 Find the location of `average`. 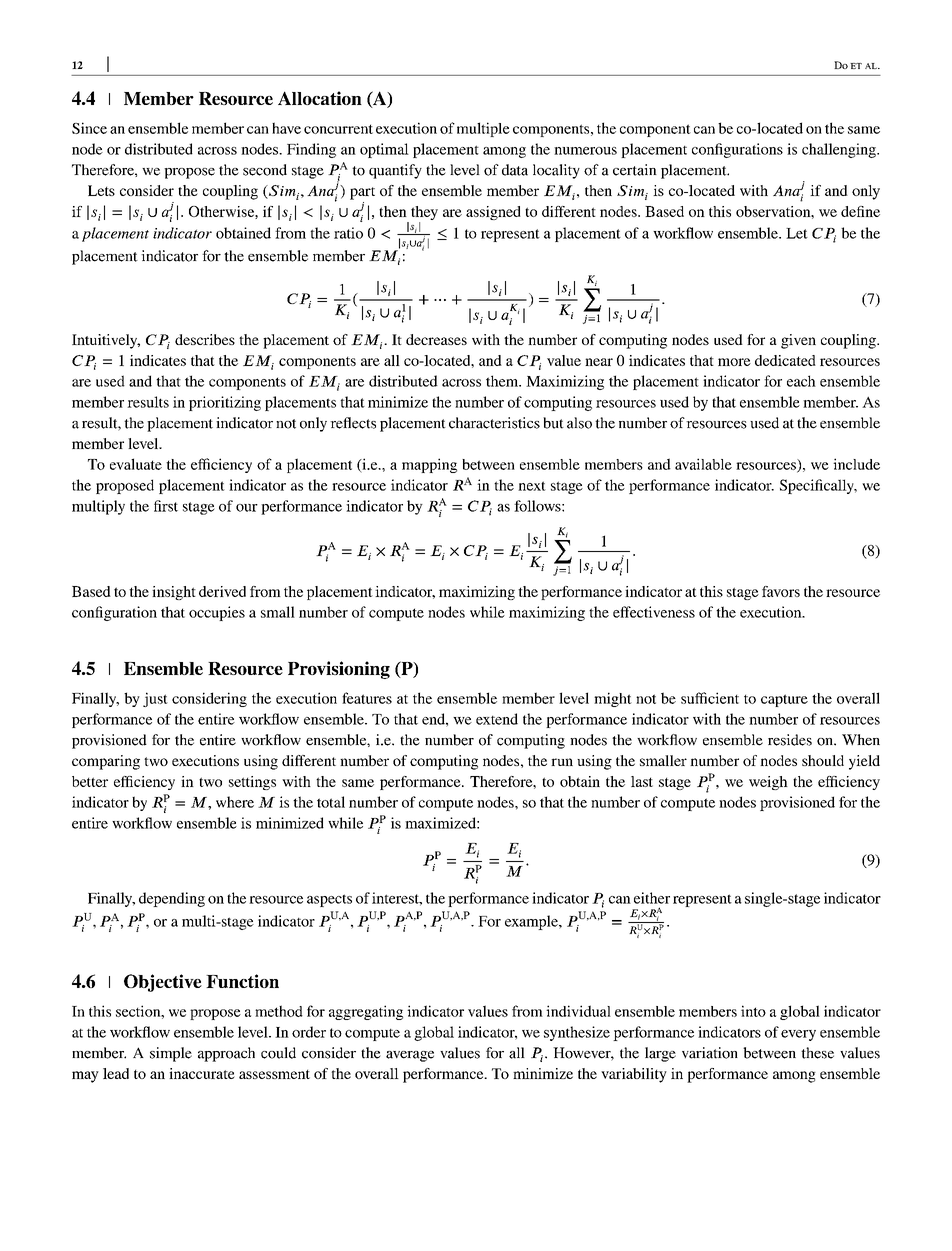

average is located at coordinates (410, 1056).
